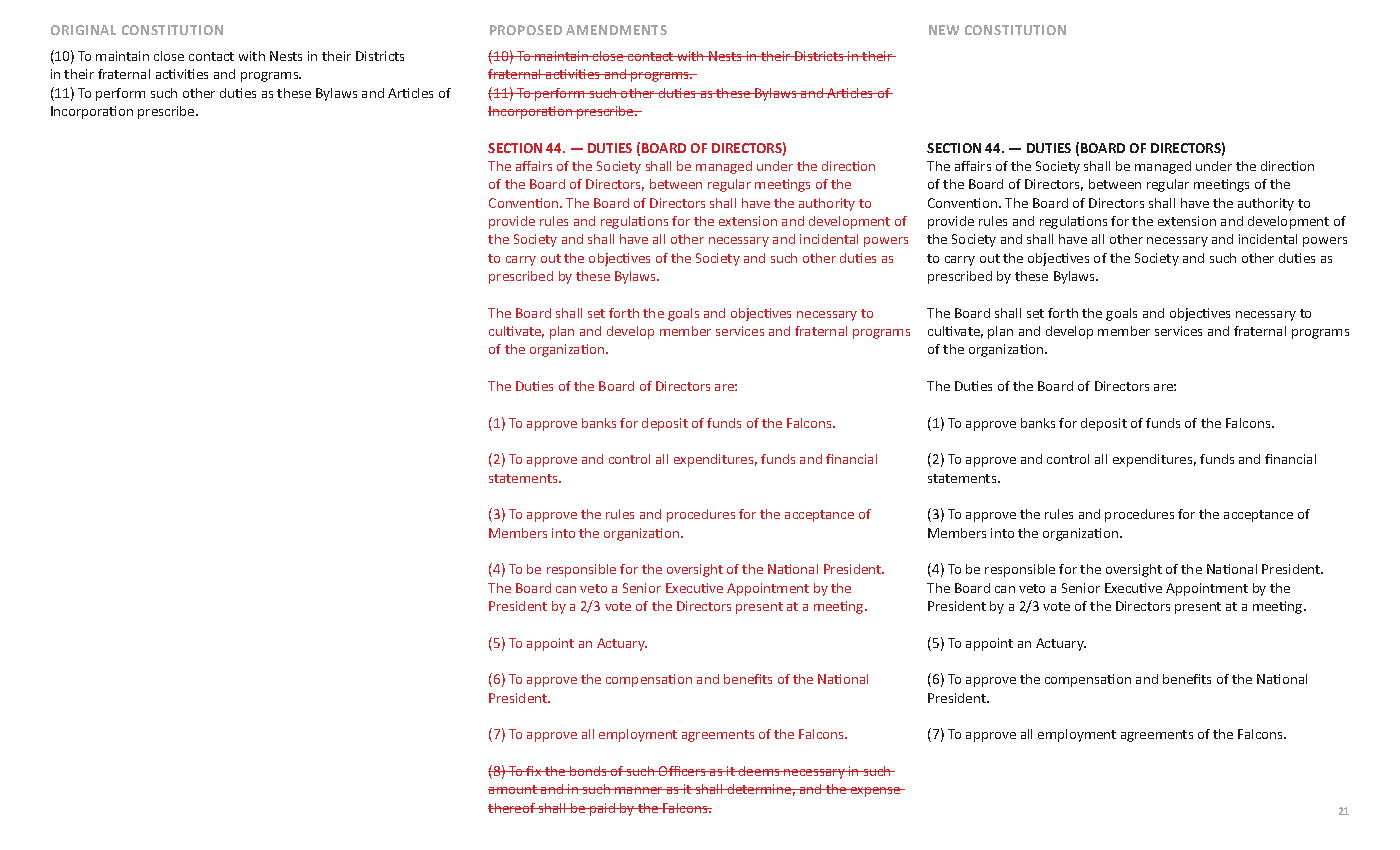 Image resolution: width=1400 pixels, height=850 pixels. Describe the element at coordinates (944, 30) in the document. I see `NEW` at that location.
